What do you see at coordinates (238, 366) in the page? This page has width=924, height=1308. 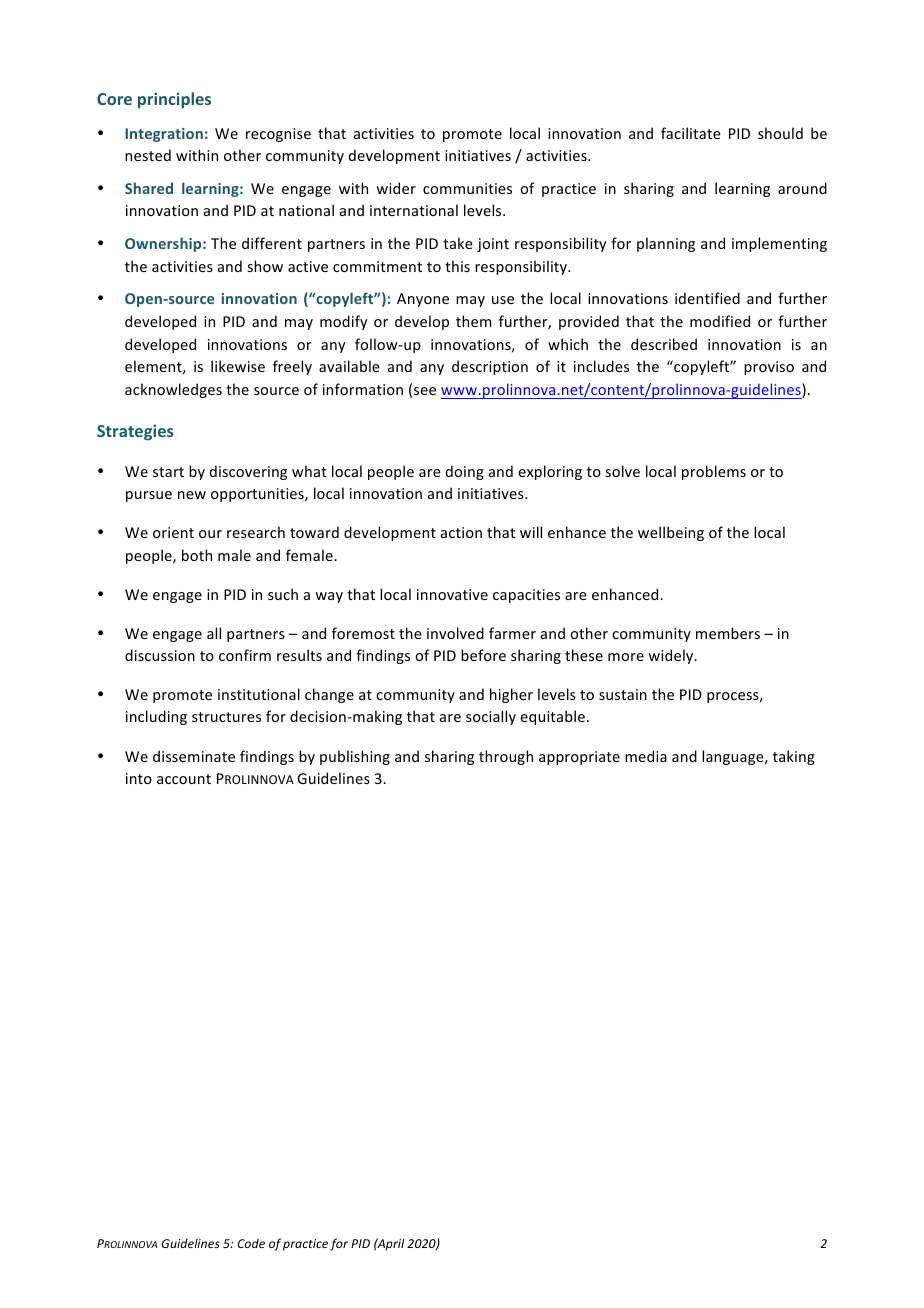 I see `likewise` at bounding box center [238, 366].
